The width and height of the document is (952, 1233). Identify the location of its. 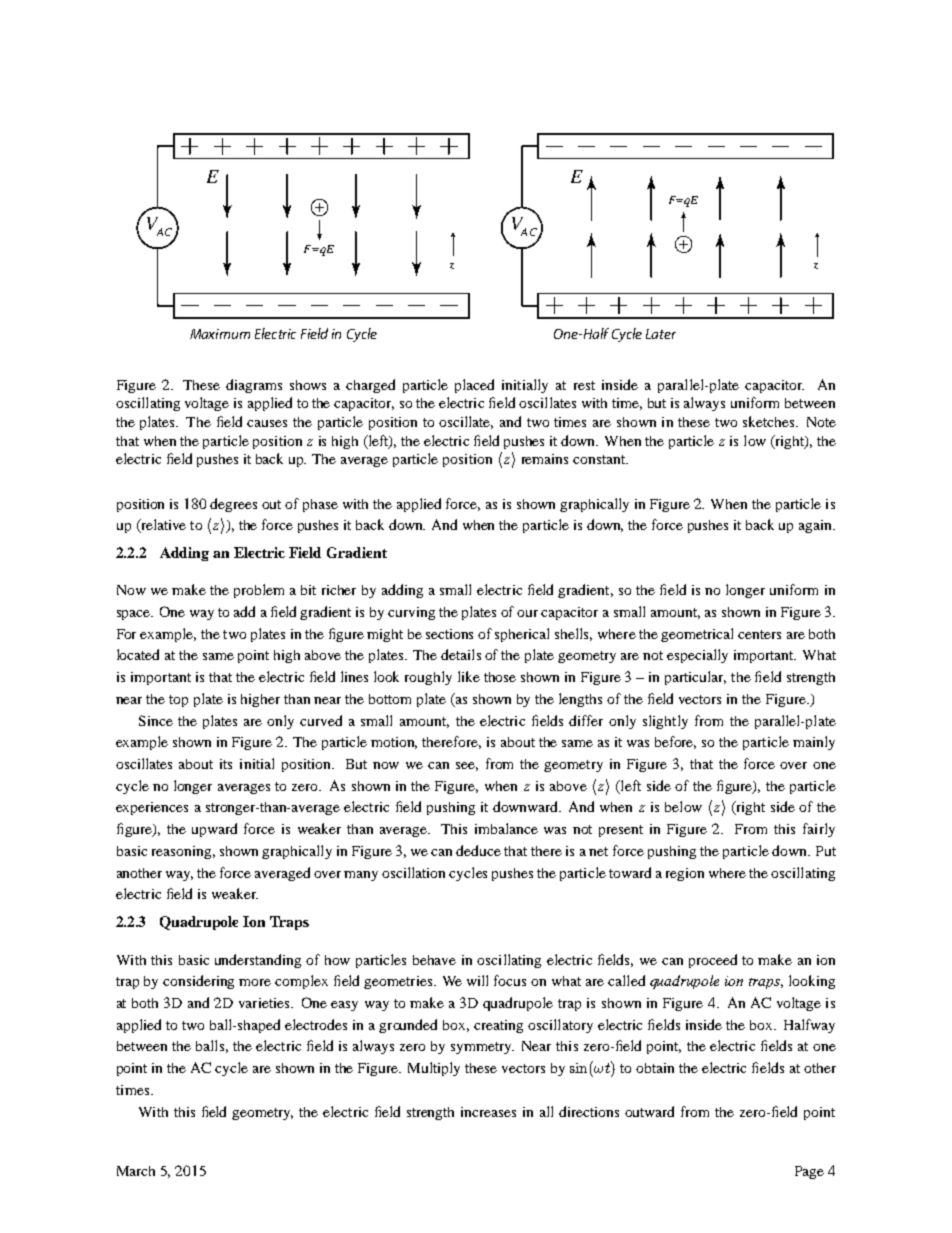
(226, 764).
